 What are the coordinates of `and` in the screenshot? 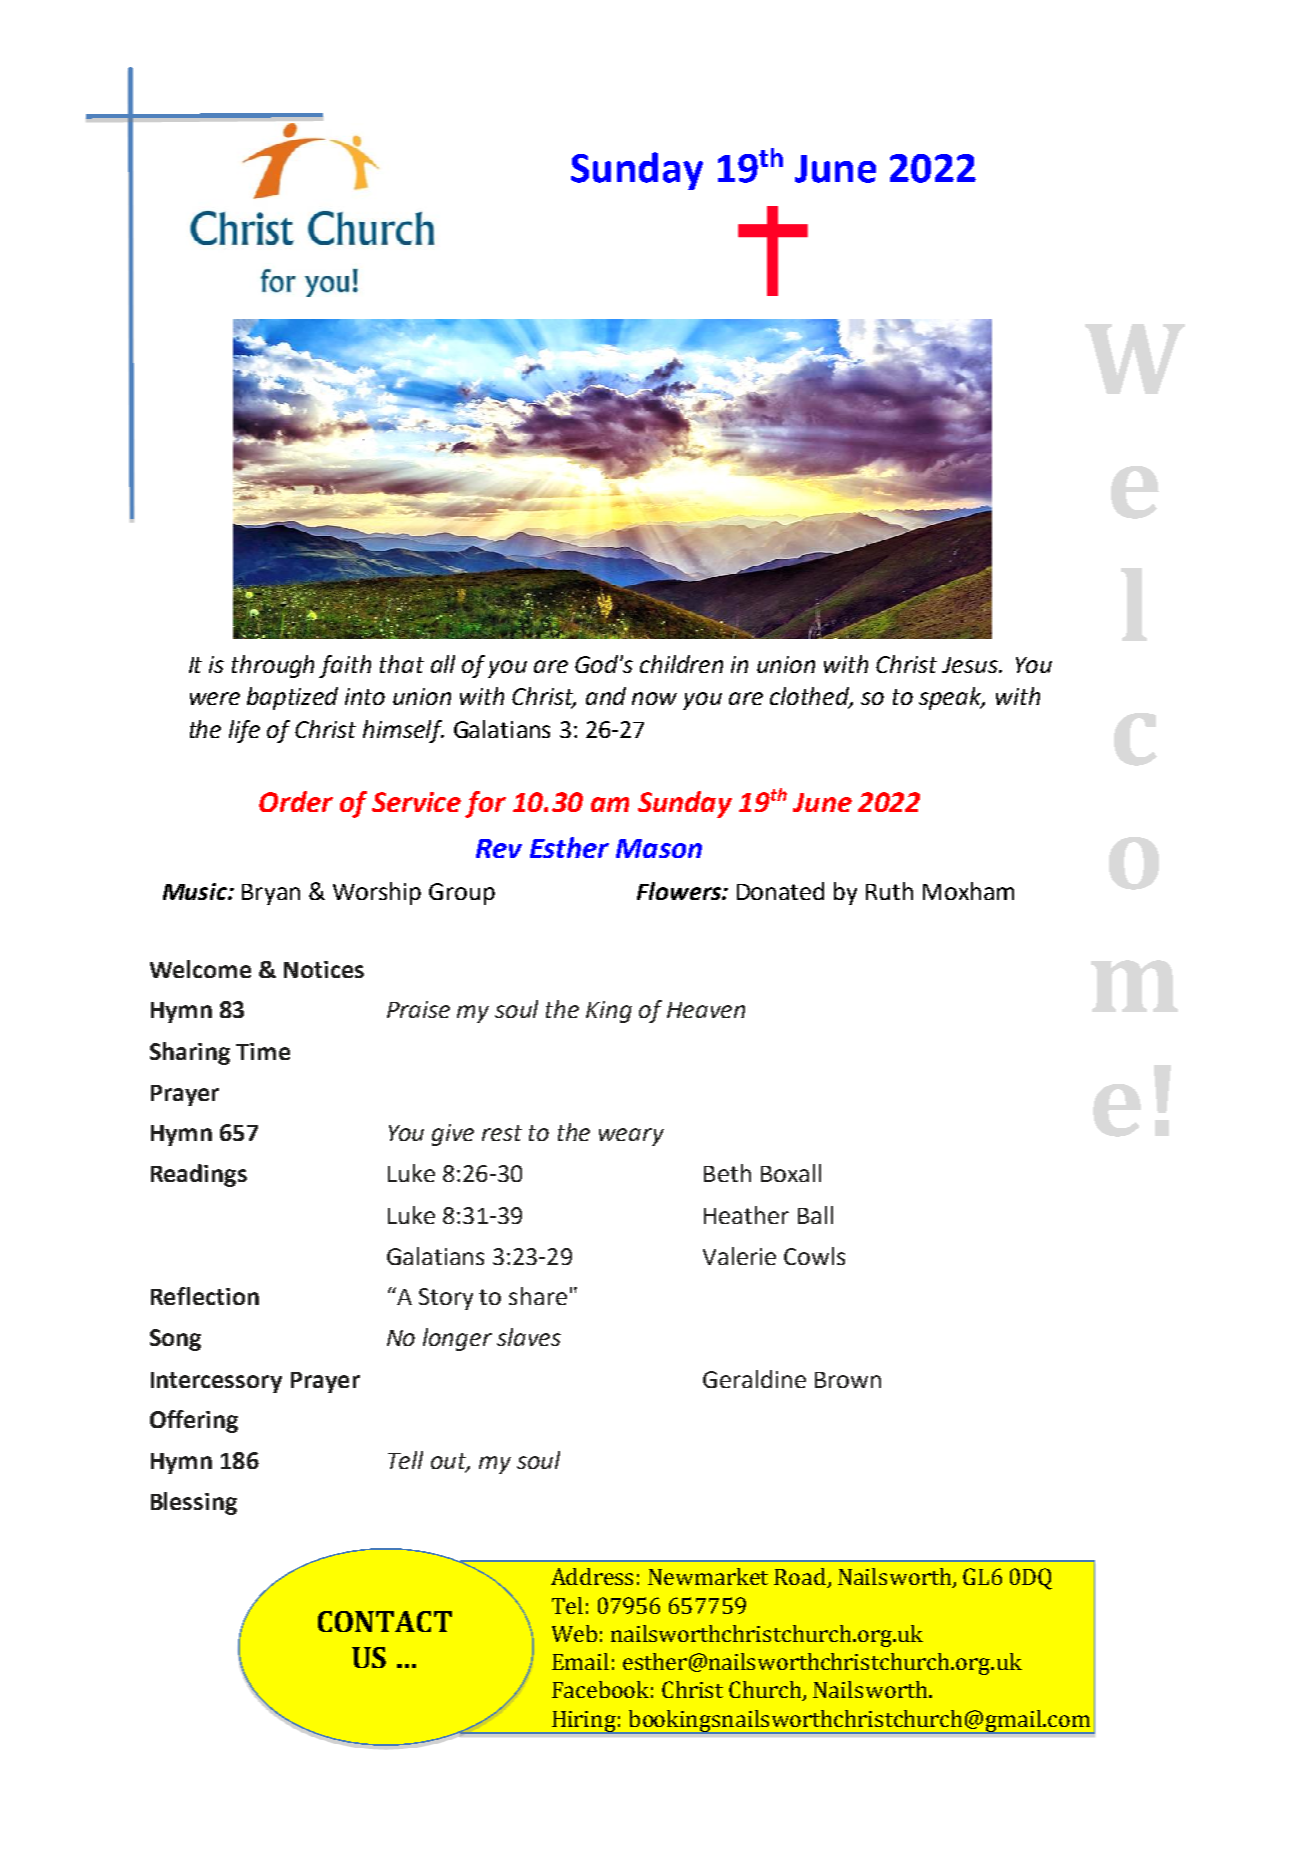 It's located at (606, 696).
